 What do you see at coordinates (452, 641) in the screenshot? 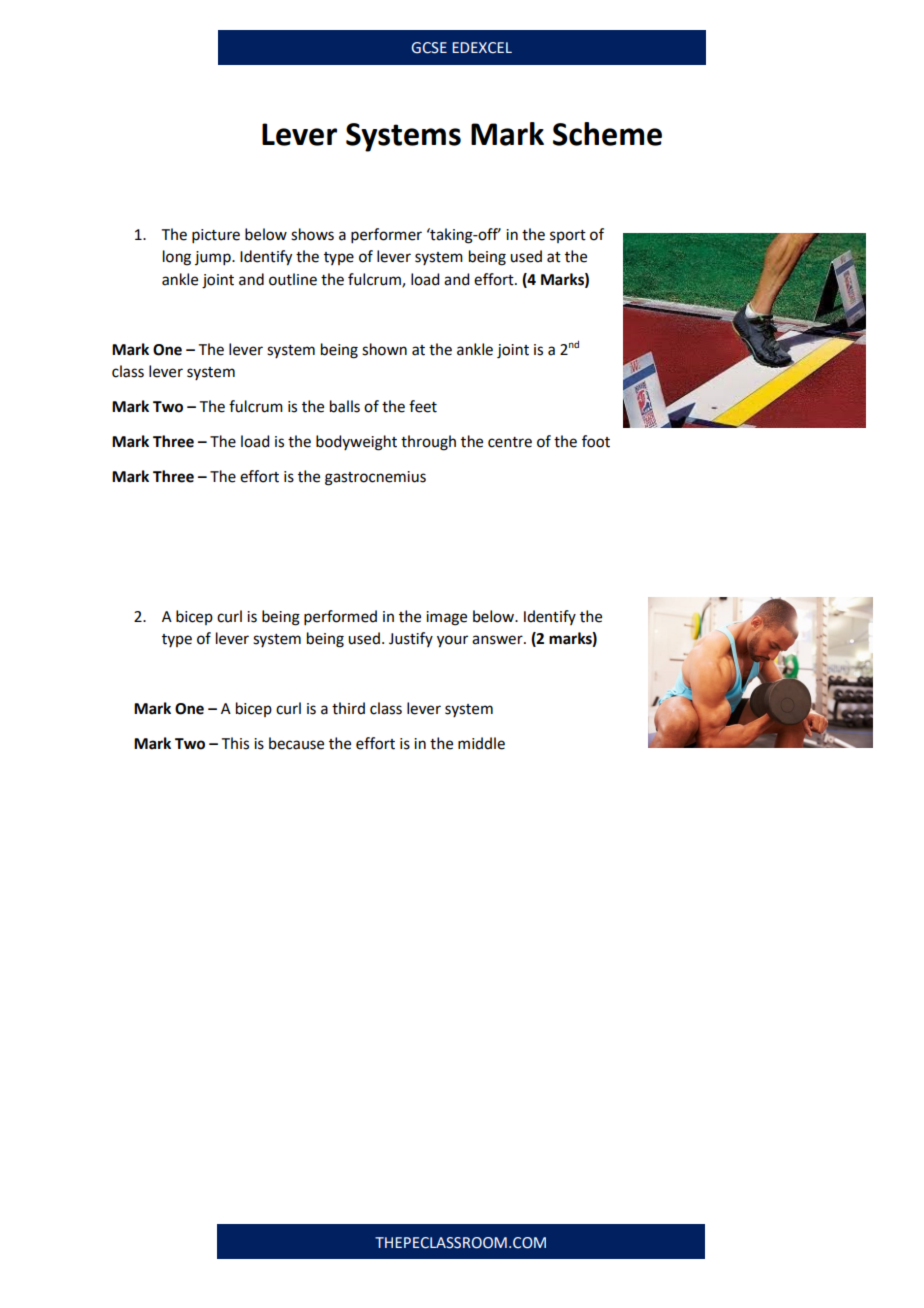
I see `your` at bounding box center [452, 641].
